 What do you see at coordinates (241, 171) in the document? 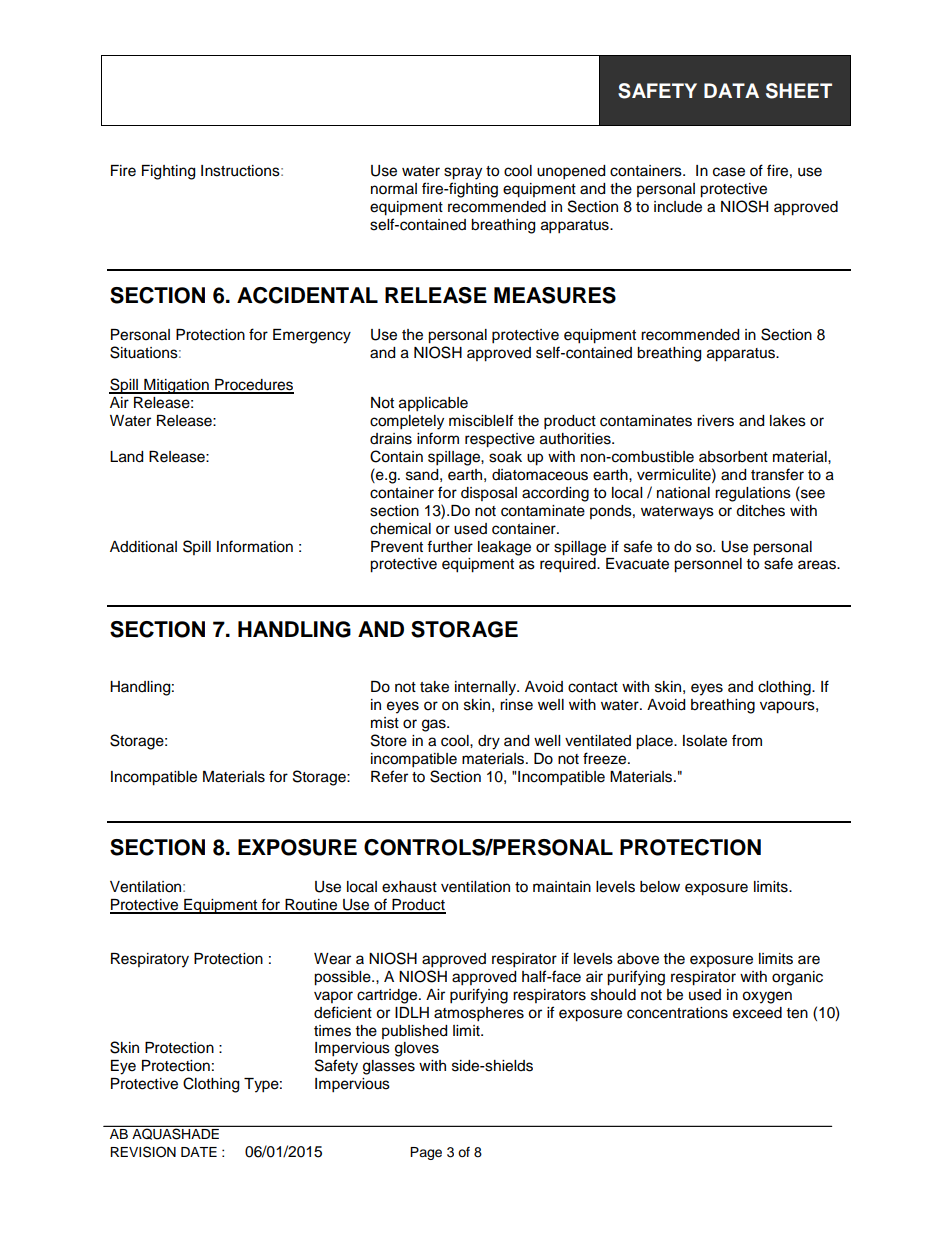
I see `Instructions` at bounding box center [241, 171].
